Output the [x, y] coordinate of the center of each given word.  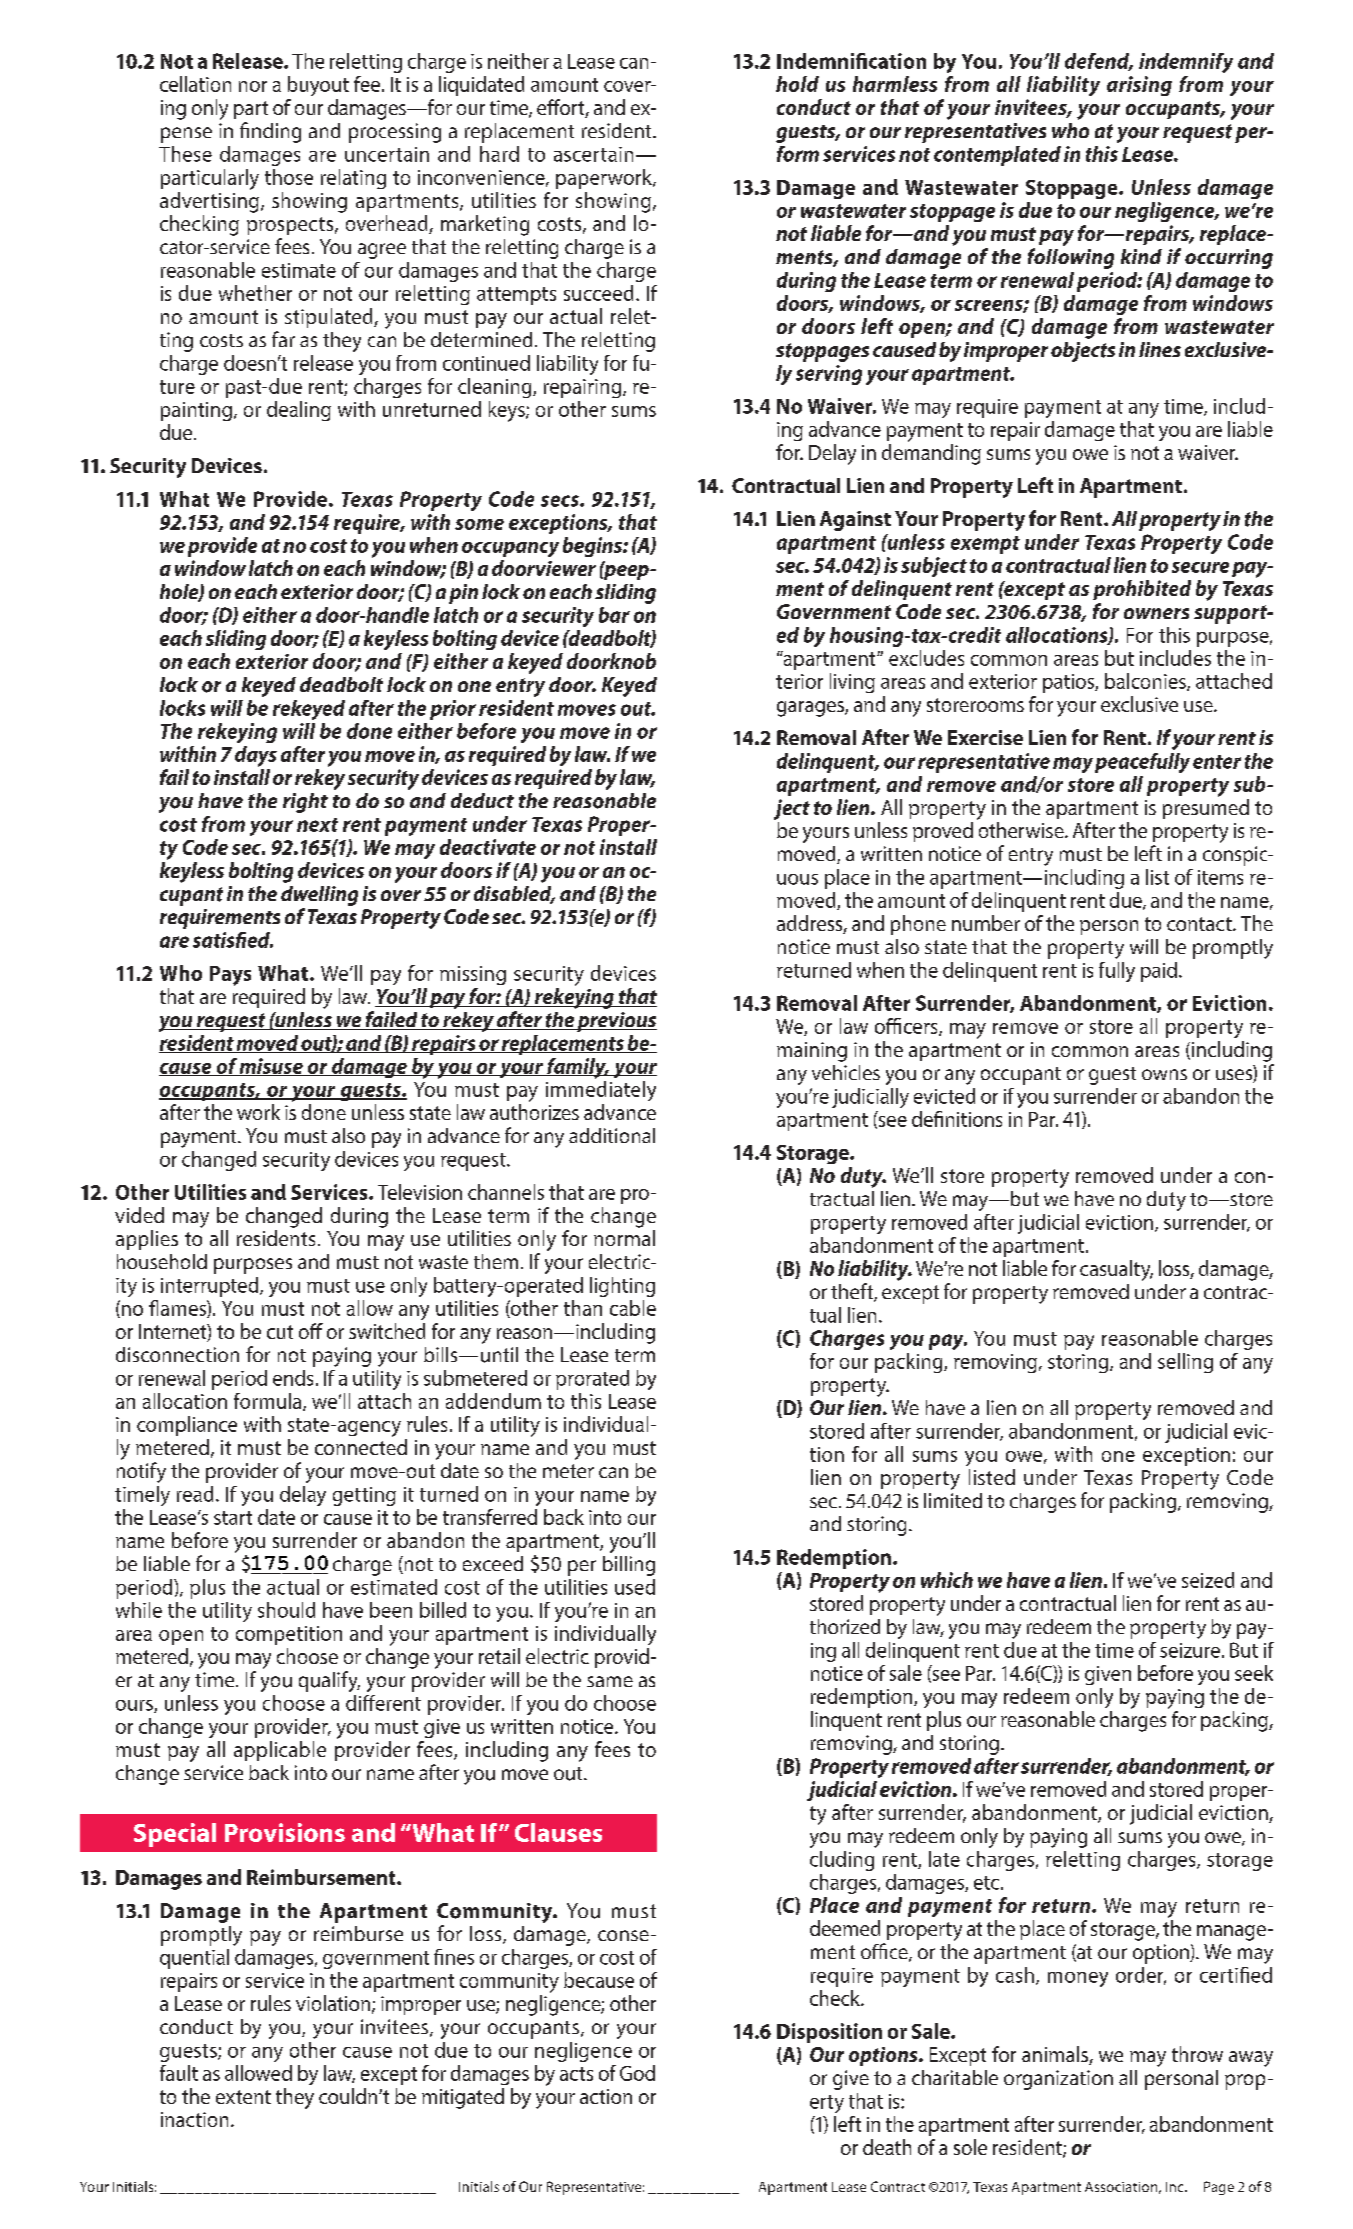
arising [1139, 86]
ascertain [593, 154]
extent [243, 2097]
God [637, 2073]
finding [270, 132]
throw [1197, 2054]
